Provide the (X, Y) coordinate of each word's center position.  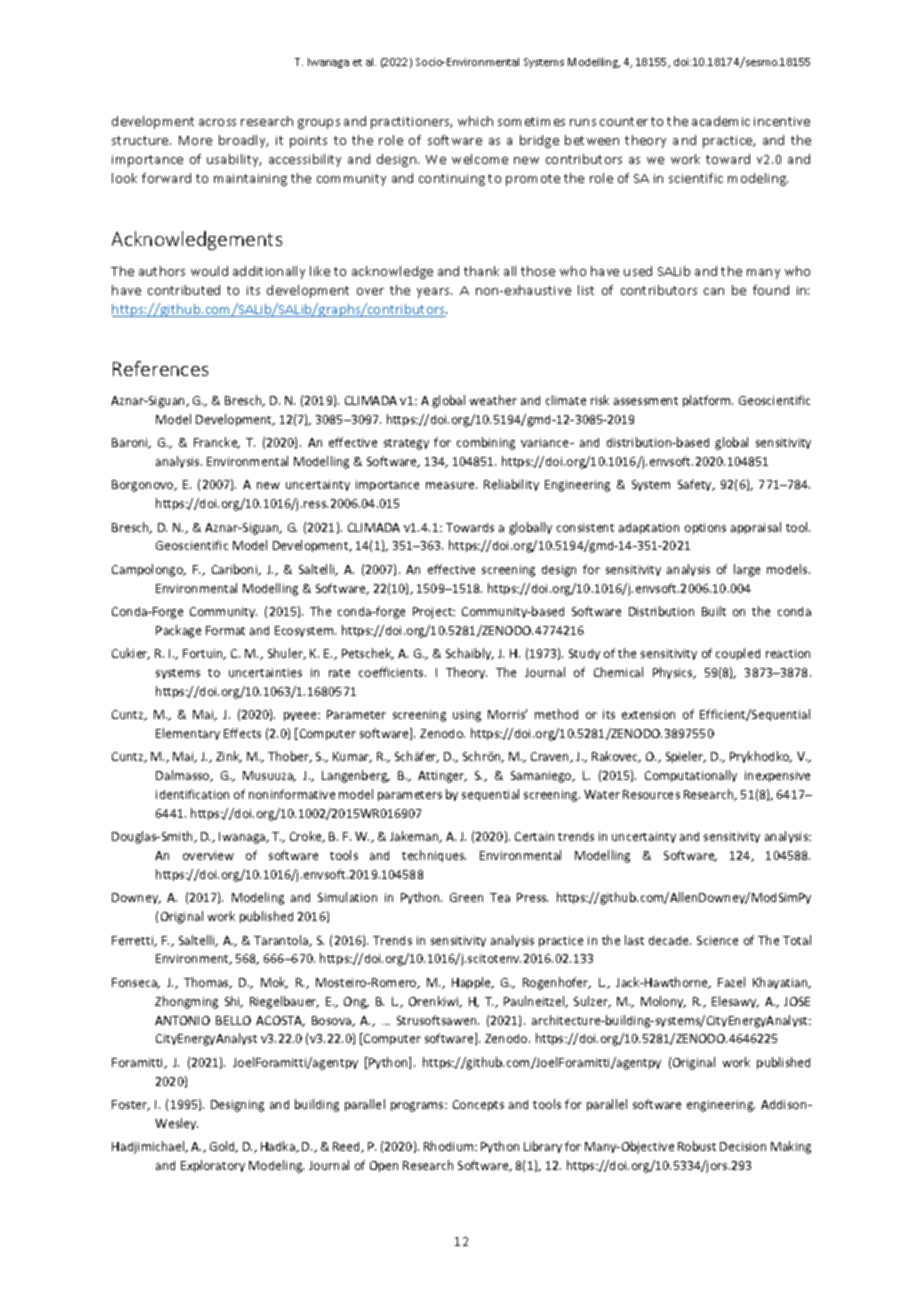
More (195, 140)
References (160, 368)
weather (493, 400)
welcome (480, 159)
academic (721, 121)
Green (466, 897)
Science (717, 940)
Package (178, 631)
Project (434, 613)
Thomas (207, 983)
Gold (223, 1147)
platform (708, 401)
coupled (738, 654)
